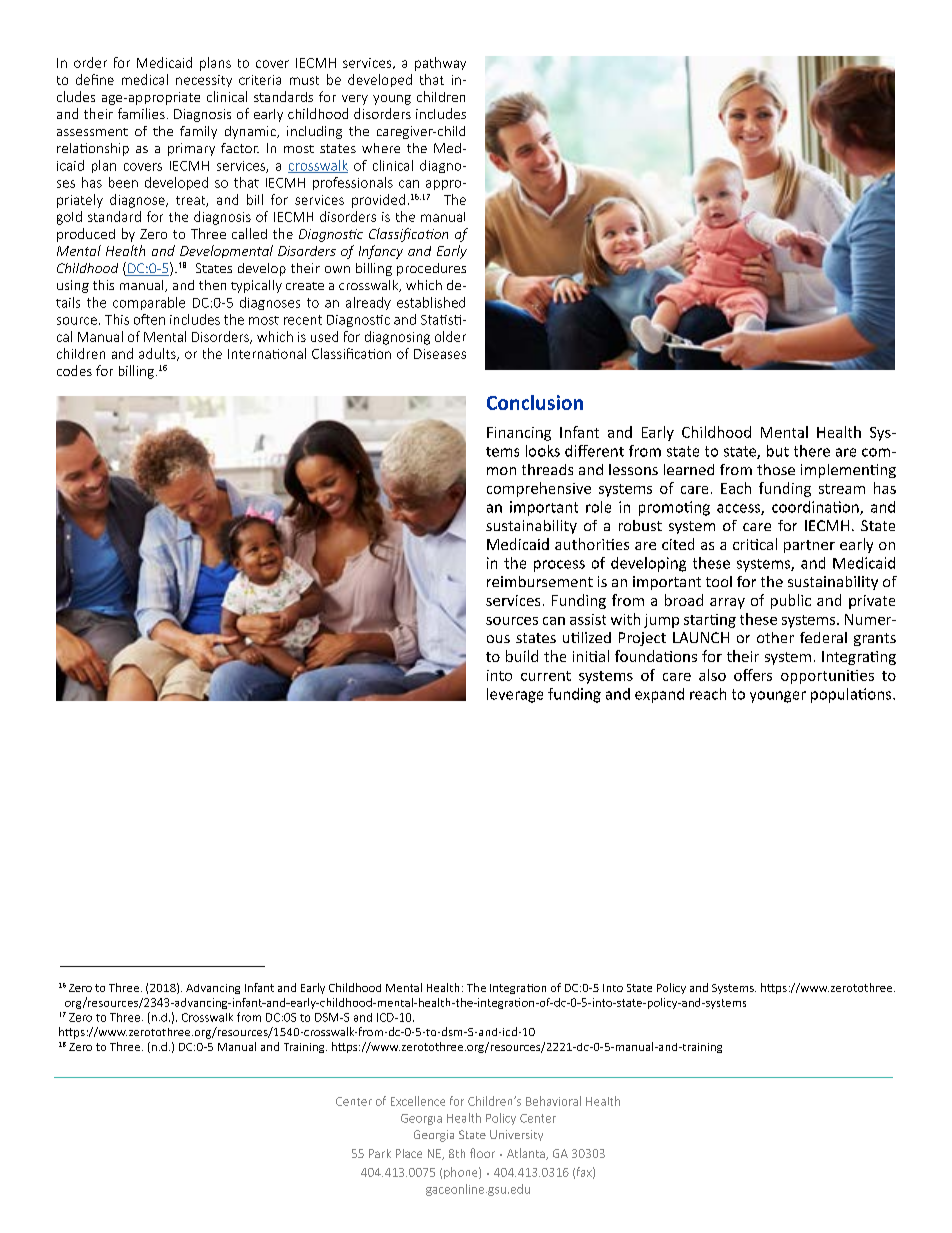 The height and width of the screenshot is (1233, 952). What do you see at coordinates (440, 64) in the screenshot?
I see `pathway` at bounding box center [440, 64].
